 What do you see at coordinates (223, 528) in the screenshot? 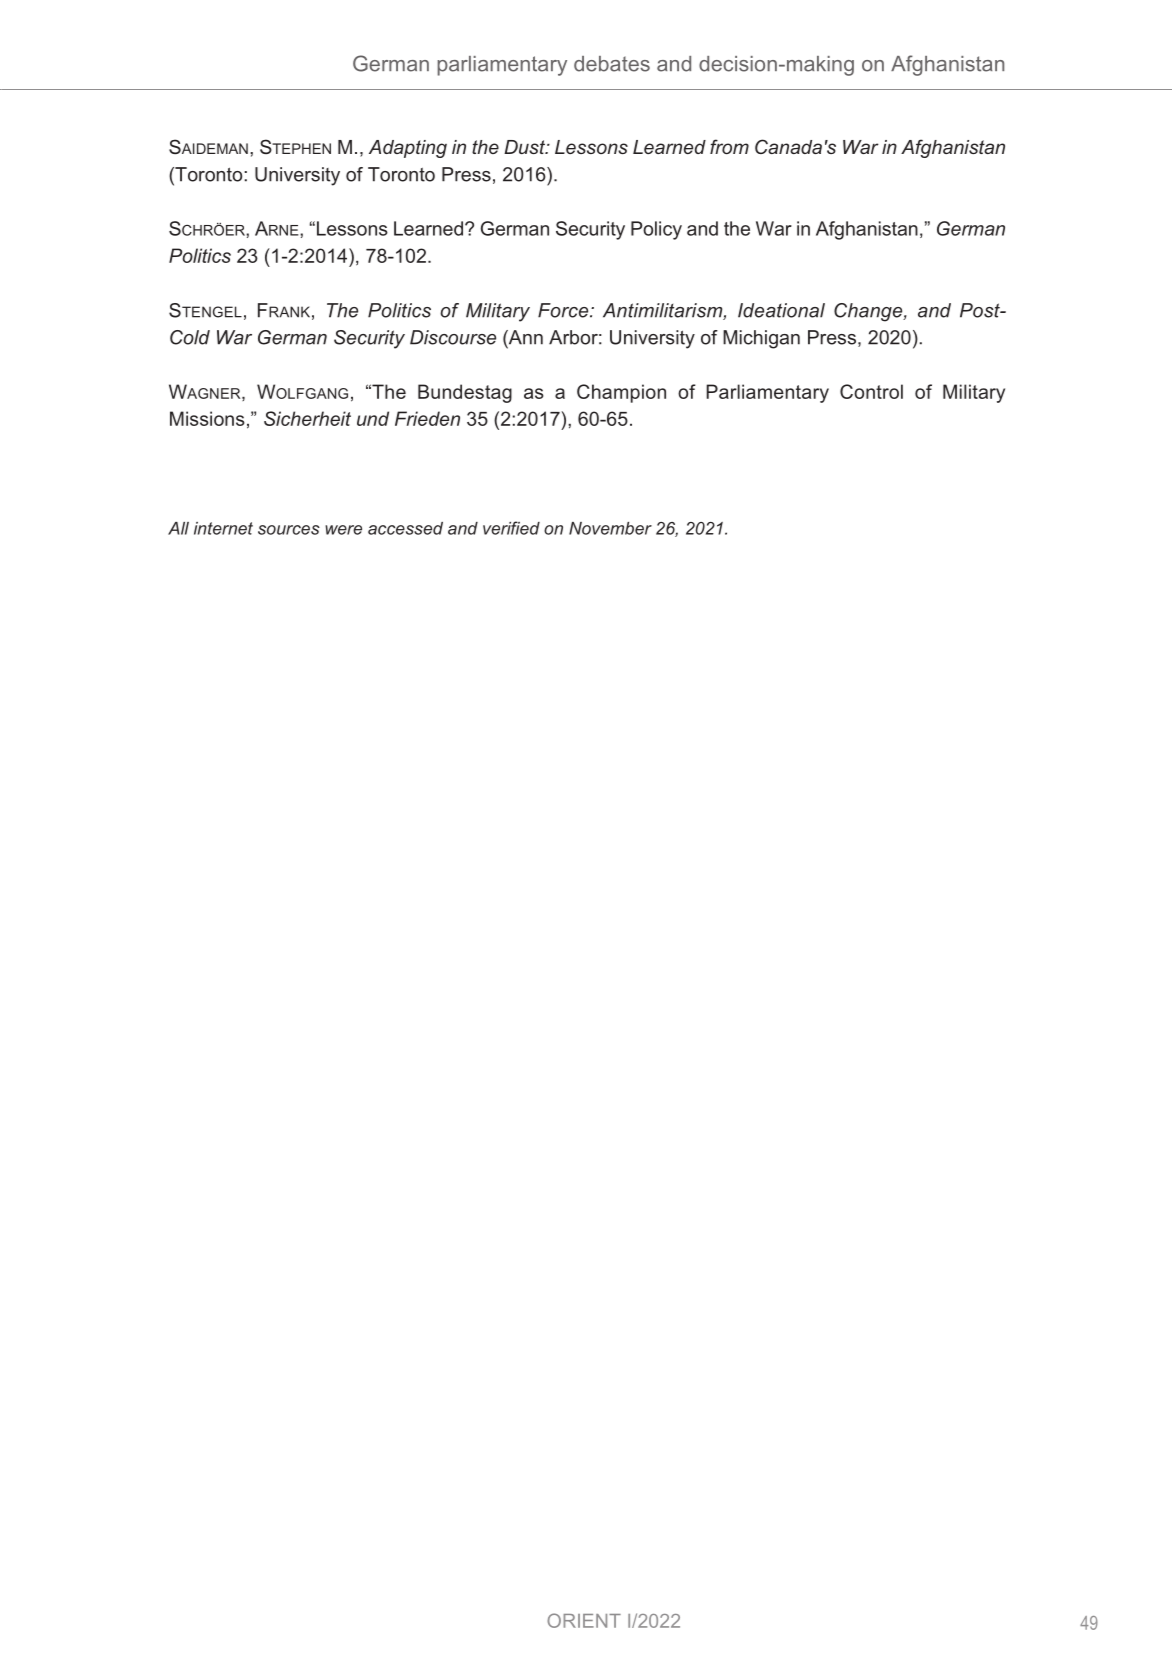
I see `internet` at bounding box center [223, 528].
